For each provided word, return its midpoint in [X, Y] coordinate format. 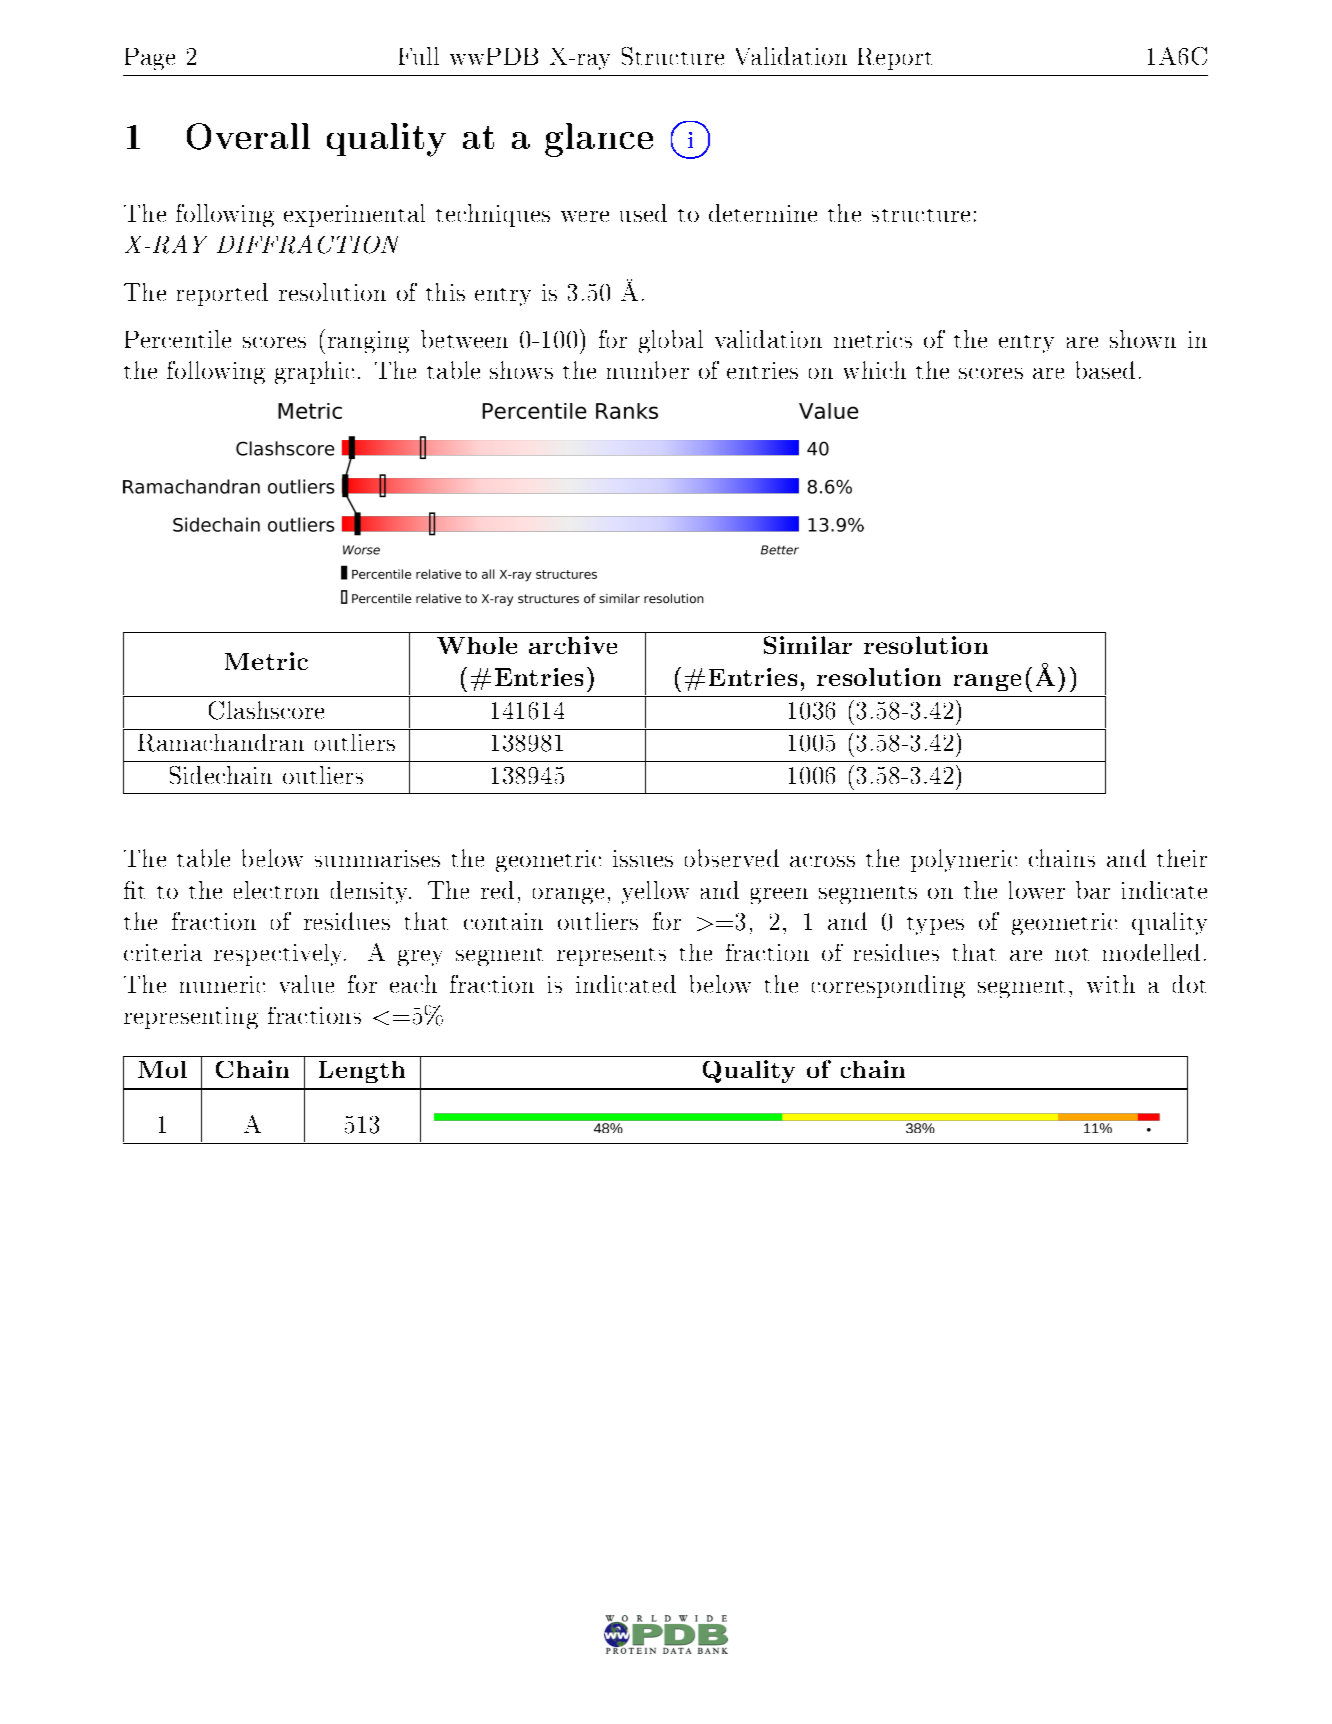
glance [599, 140]
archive [573, 645]
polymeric [964, 860]
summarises [377, 858]
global [671, 341]
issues [643, 858]
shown [1143, 339]
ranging [368, 342]
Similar [808, 645]
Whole [477, 645]
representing [191, 1018]
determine [763, 213]
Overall [248, 136]
